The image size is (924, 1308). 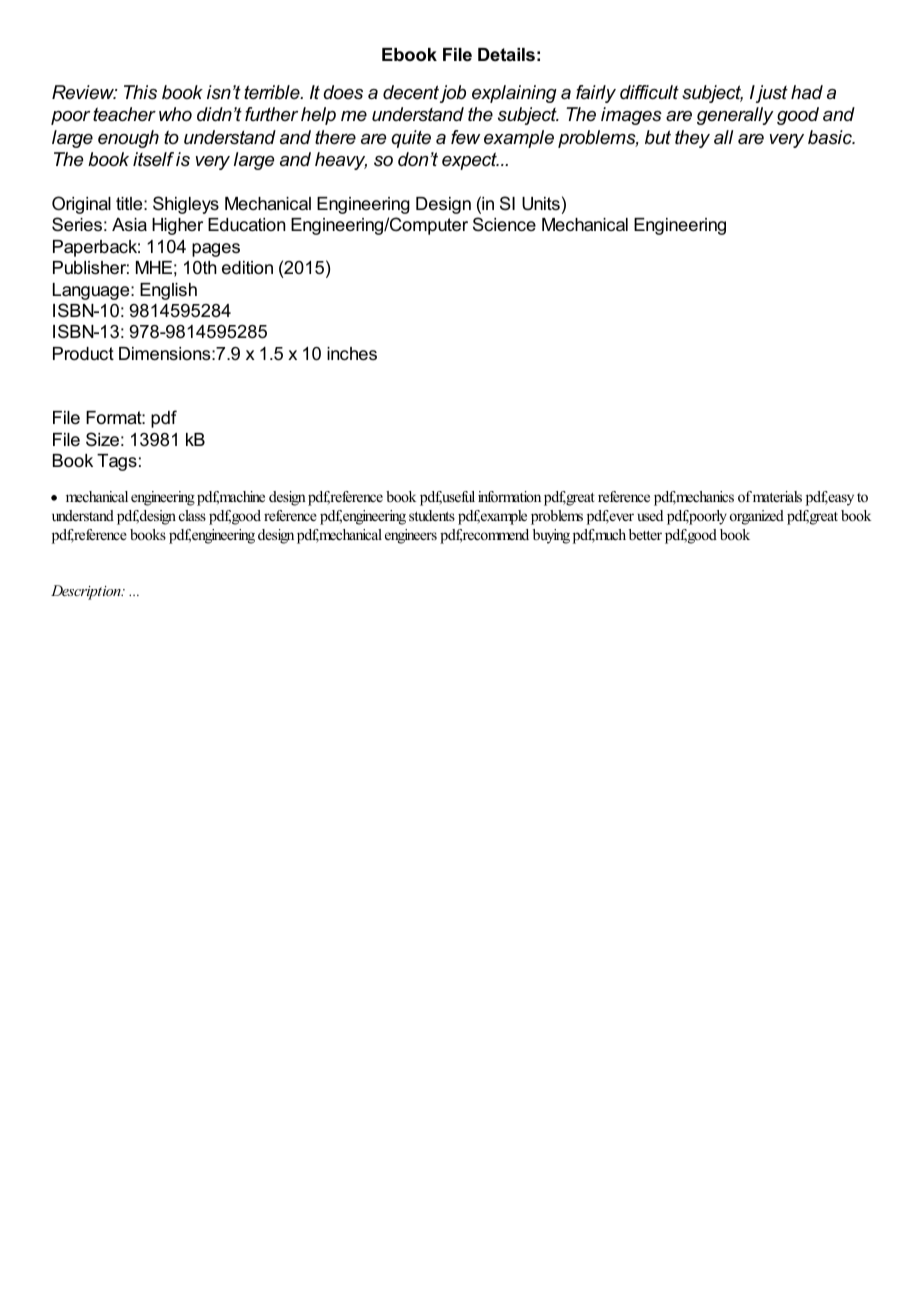 I want to click on better, so click(x=645, y=534).
